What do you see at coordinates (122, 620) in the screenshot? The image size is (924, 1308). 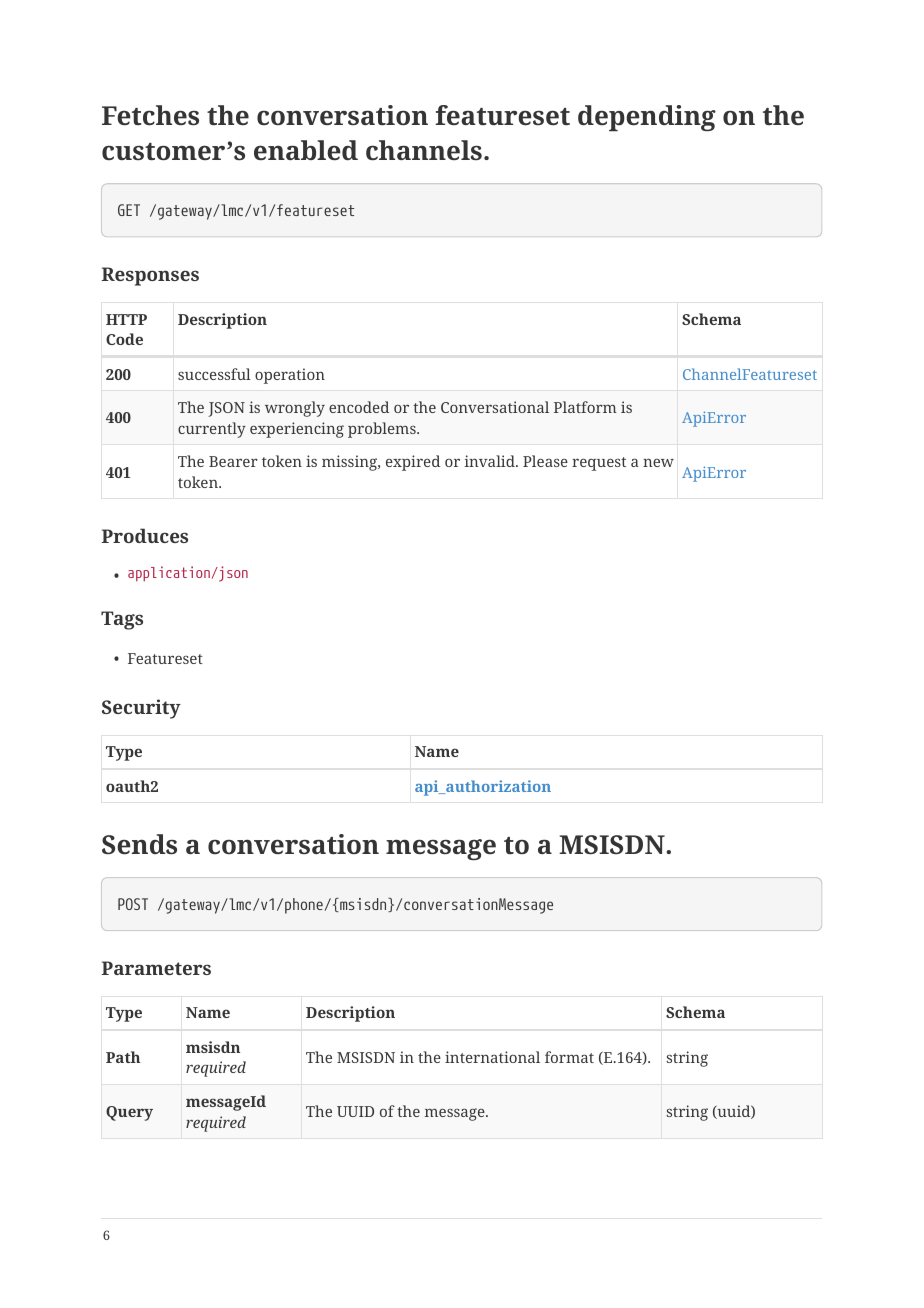 I see `Tags` at bounding box center [122, 620].
